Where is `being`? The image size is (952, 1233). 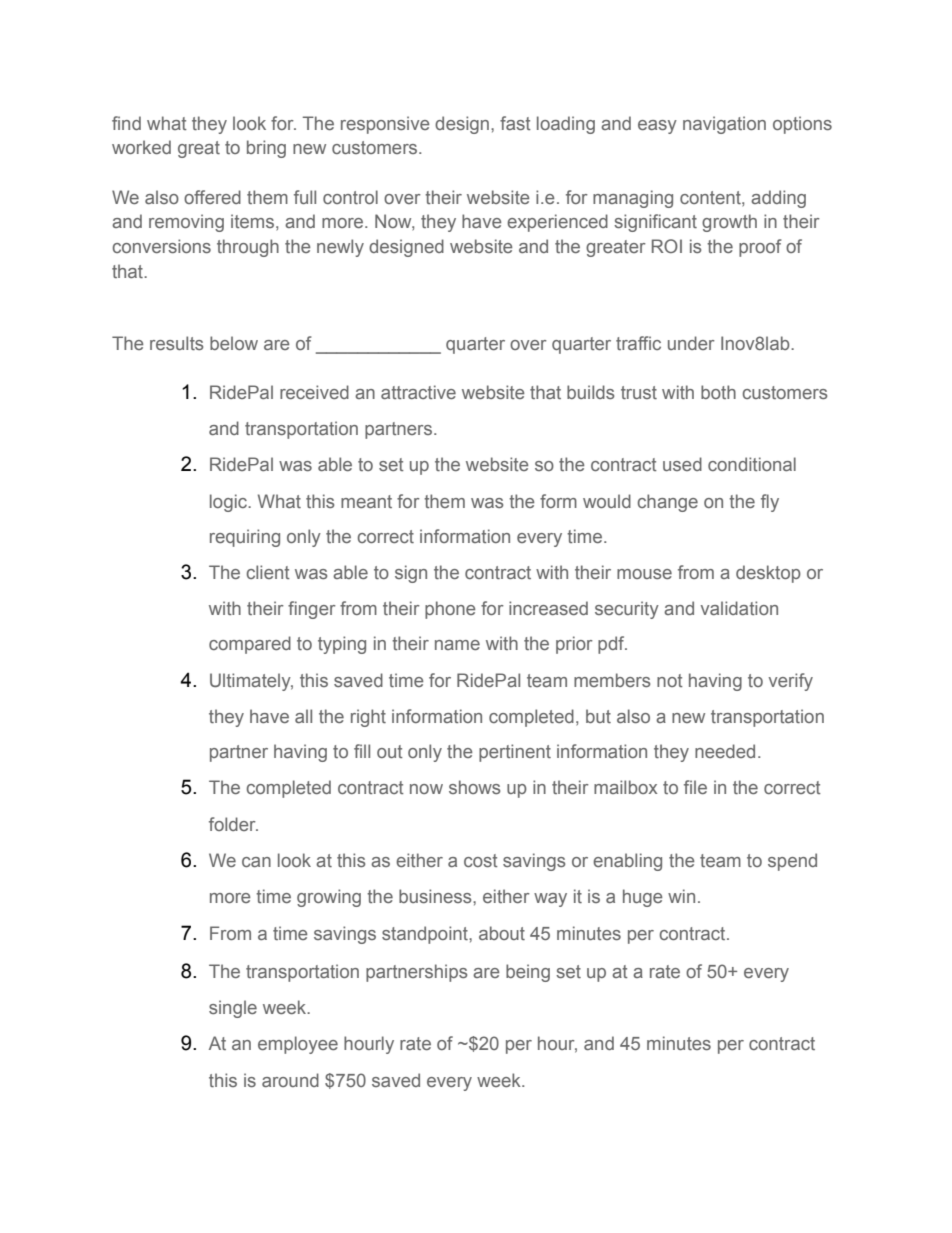 being is located at coordinates (528, 973).
